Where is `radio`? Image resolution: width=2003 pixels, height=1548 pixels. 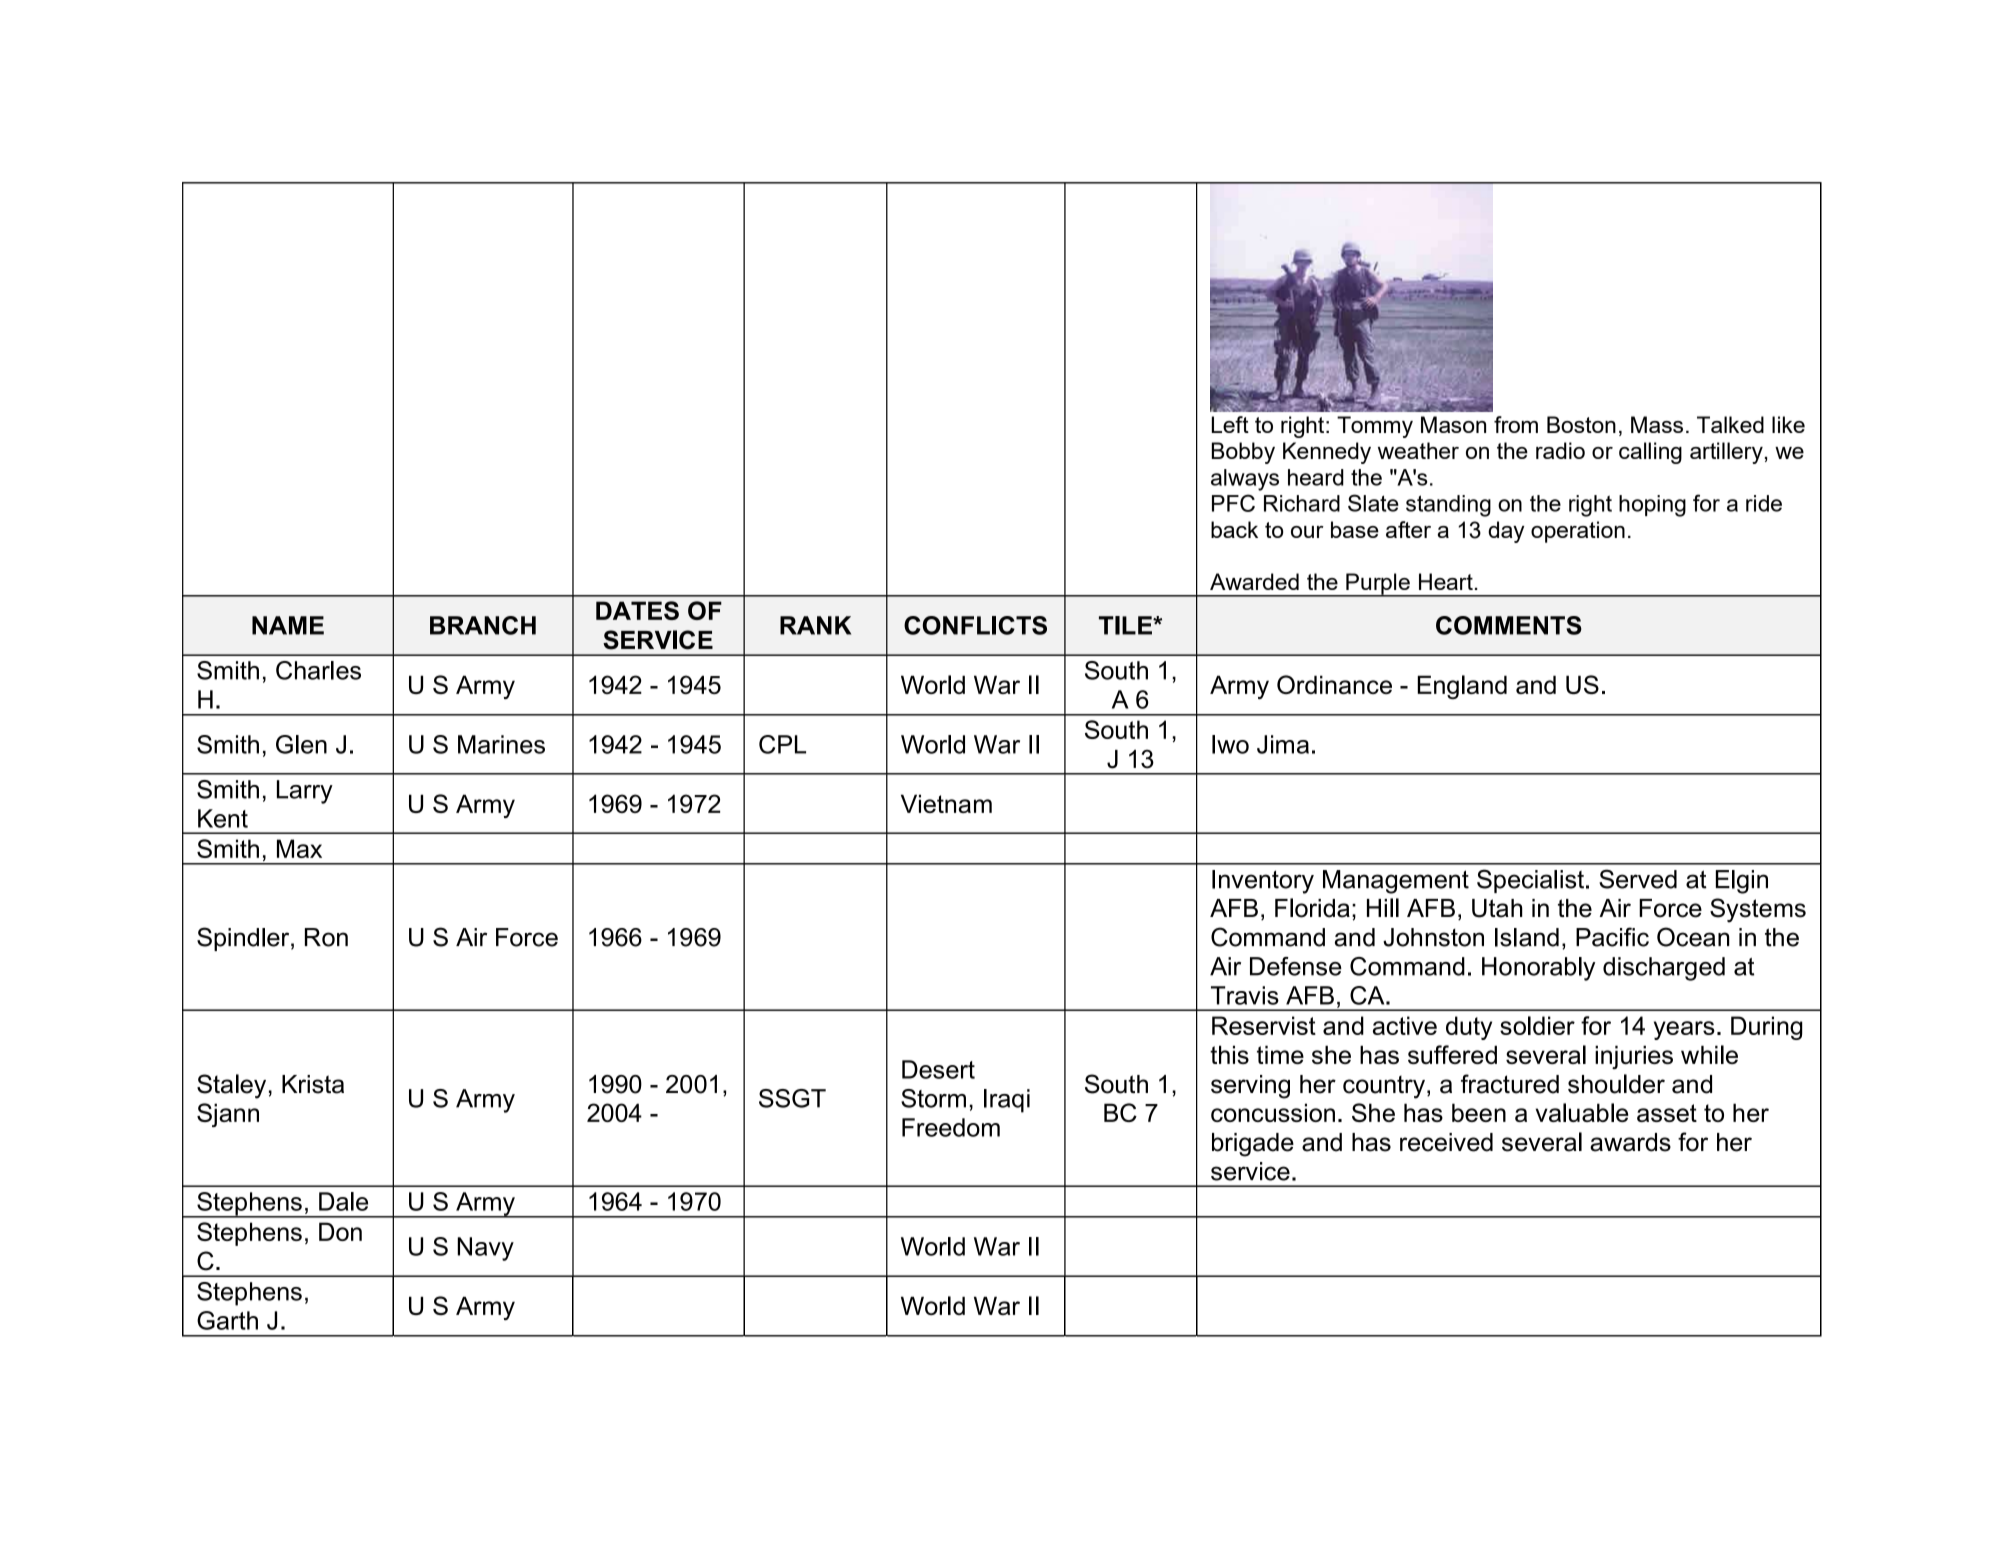 radio is located at coordinates (1560, 450).
